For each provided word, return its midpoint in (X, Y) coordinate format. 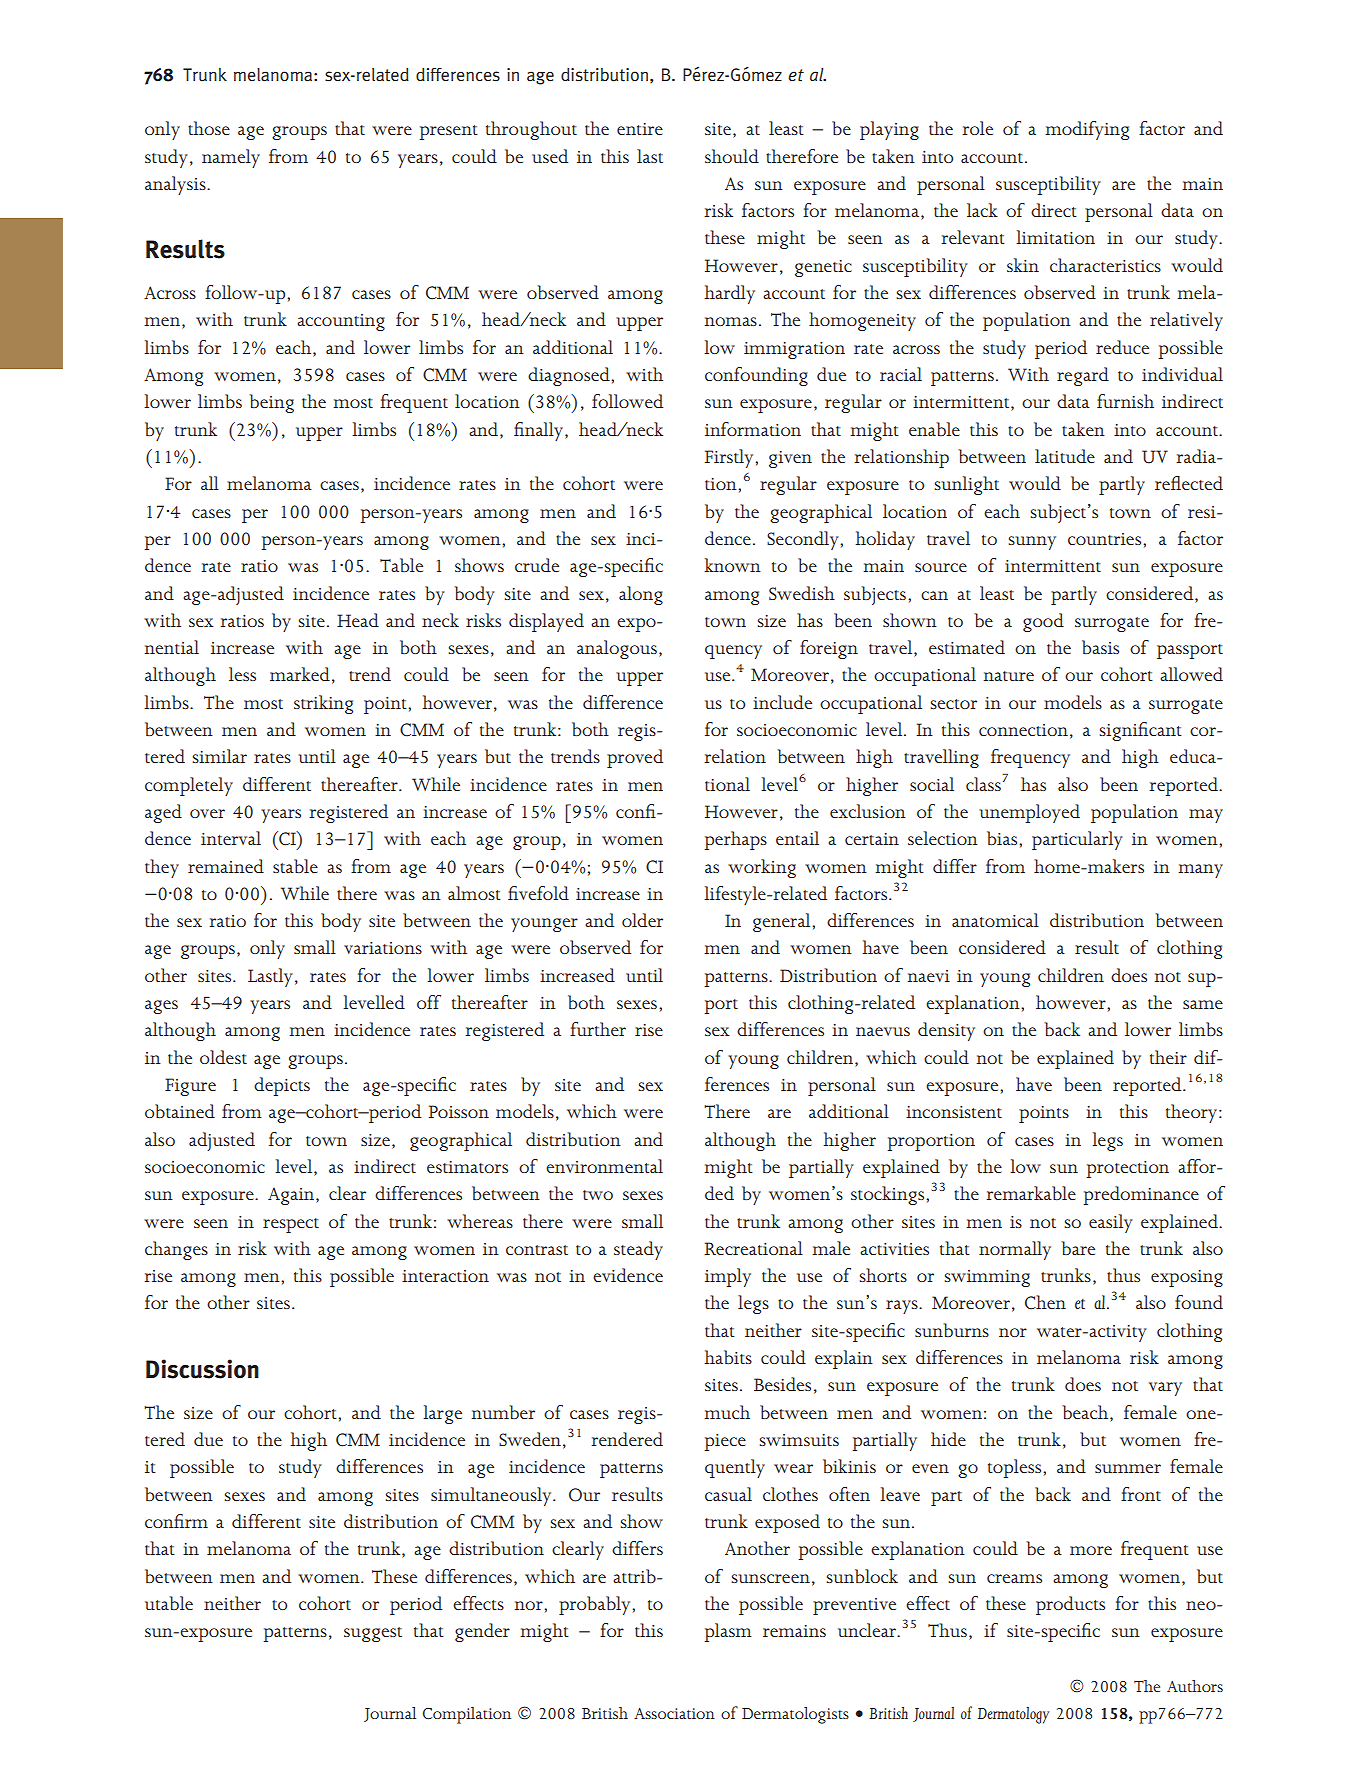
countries (1106, 539)
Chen (1045, 1302)
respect (291, 1225)
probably (596, 1605)
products (1070, 1605)
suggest (373, 1634)
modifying (1087, 130)
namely (231, 158)
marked (300, 674)
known (732, 565)
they (162, 868)
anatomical (995, 920)
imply (728, 1277)
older (642, 920)
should (732, 156)
